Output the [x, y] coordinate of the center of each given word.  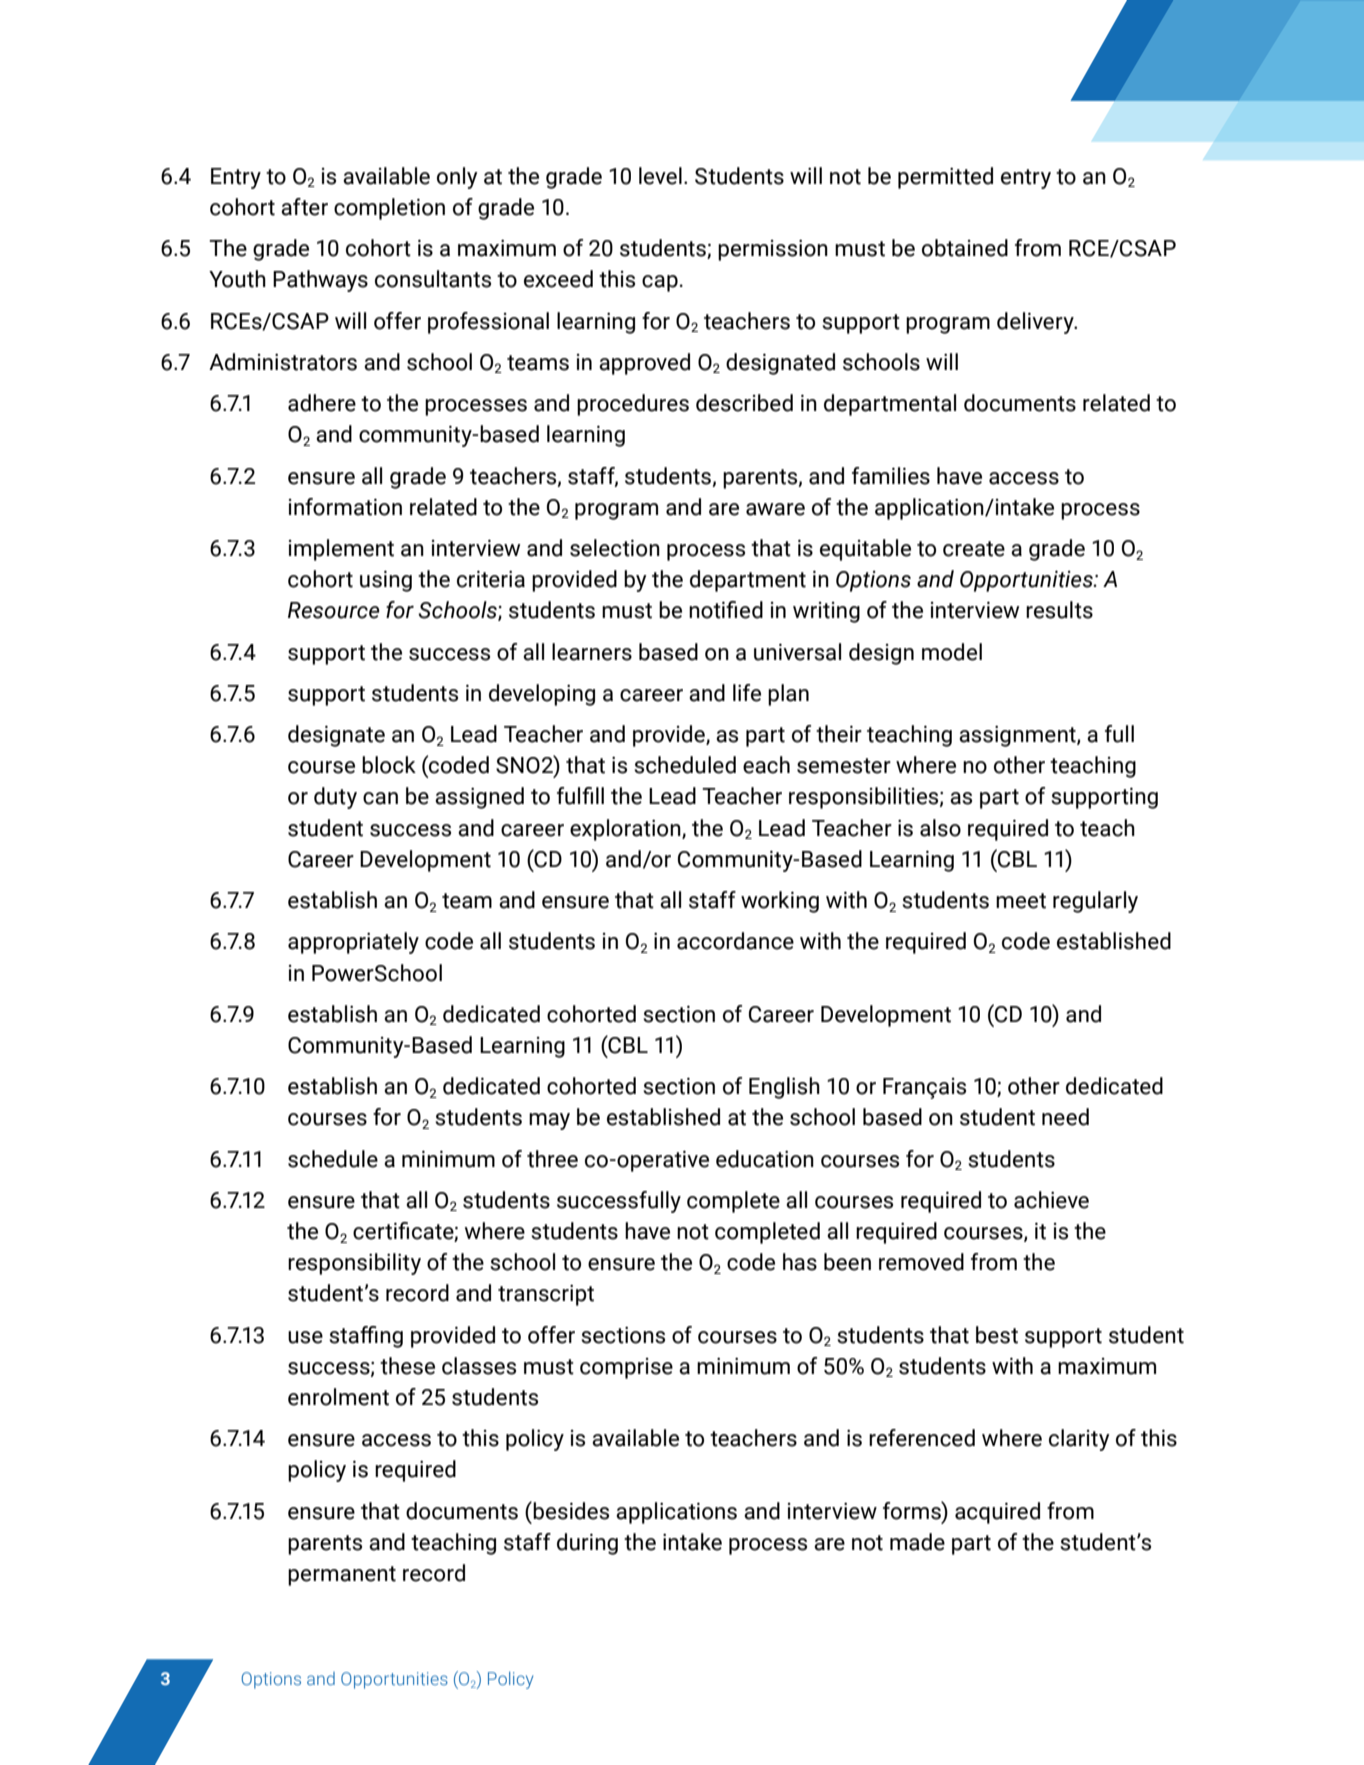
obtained [965, 248]
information [345, 507]
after [304, 207]
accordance [735, 941]
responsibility [354, 1264]
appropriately [353, 943]
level [660, 176]
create [974, 549]
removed [921, 1262]
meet [1021, 901]
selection [615, 548]
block [389, 765]
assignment [1018, 736]
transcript [546, 1295]
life [747, 693]
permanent [342, 1576]
